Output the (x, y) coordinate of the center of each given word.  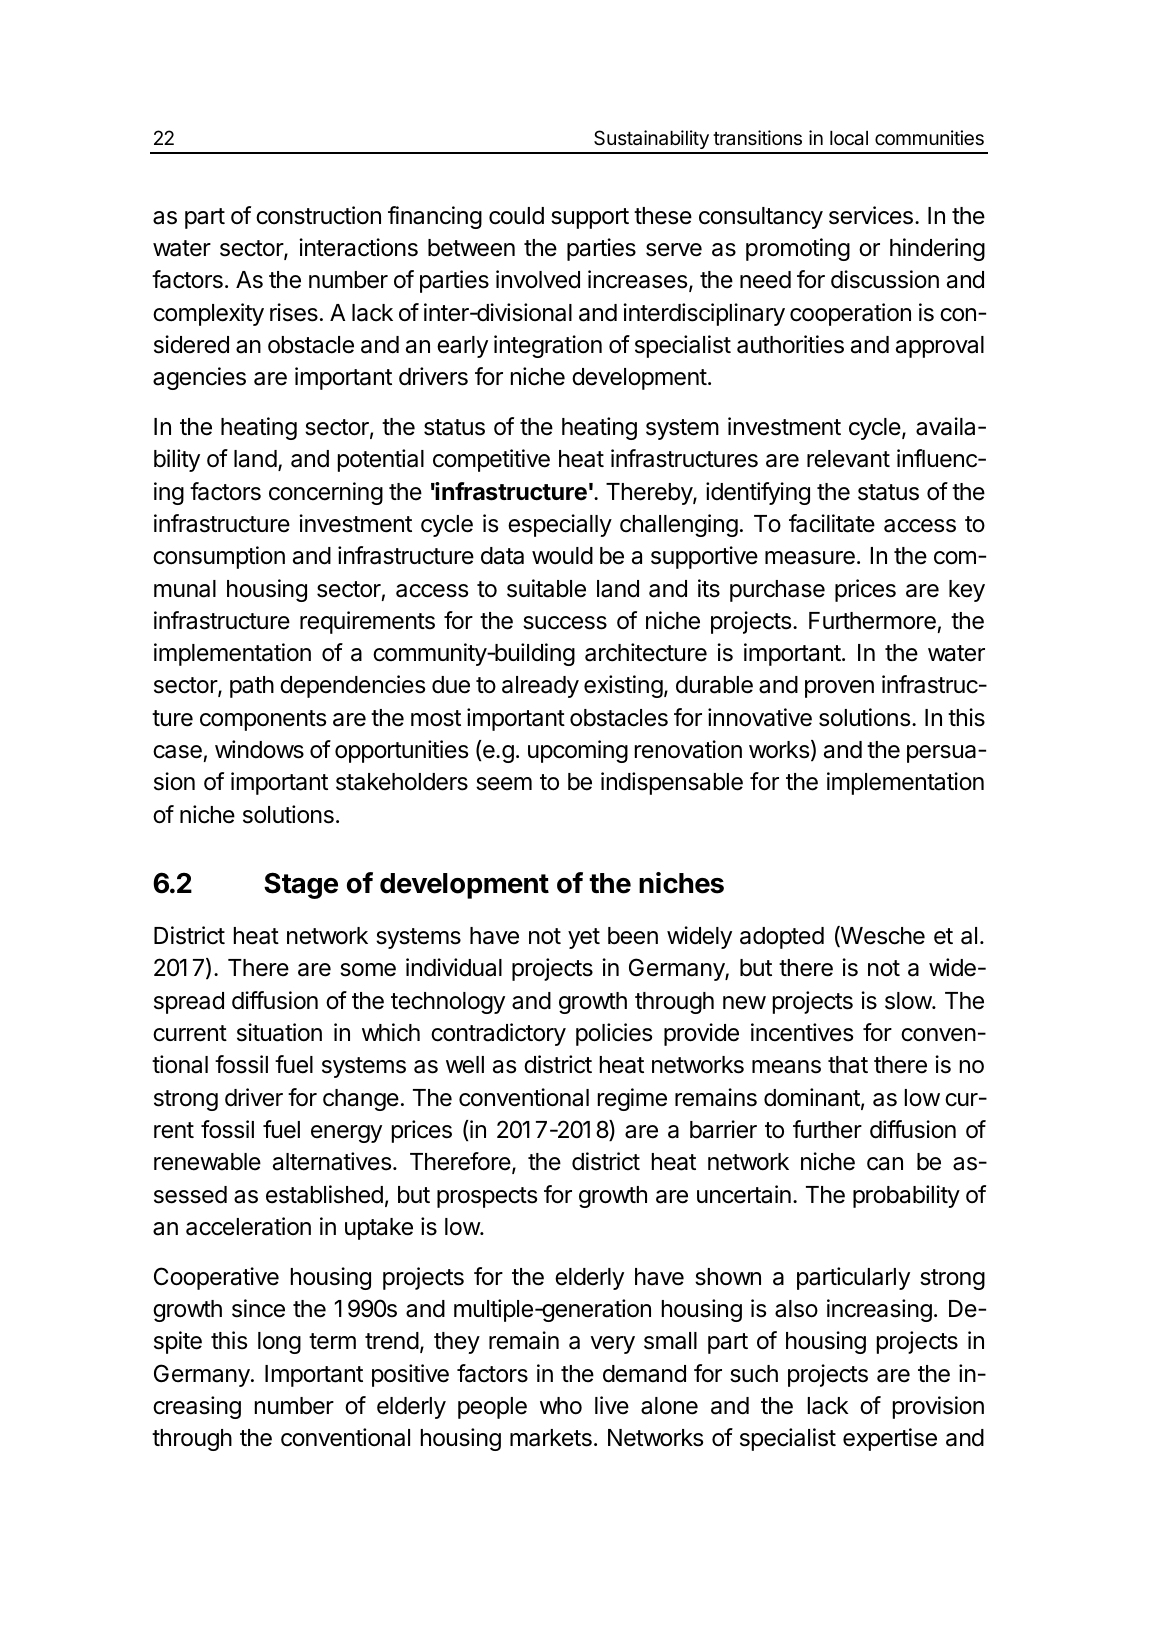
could (516, 216)
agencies (199, 378)
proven (839, 689)
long (279, 1343)
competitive (491, 460)
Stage (301, 885)
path (252, 687)
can (885, 1164)
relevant (848, 459)
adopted (782, 938)
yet (584, 938)
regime (632, 1099)
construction (318, 215)
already (540, 687)
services (871, 215)
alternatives (332, 1161)
